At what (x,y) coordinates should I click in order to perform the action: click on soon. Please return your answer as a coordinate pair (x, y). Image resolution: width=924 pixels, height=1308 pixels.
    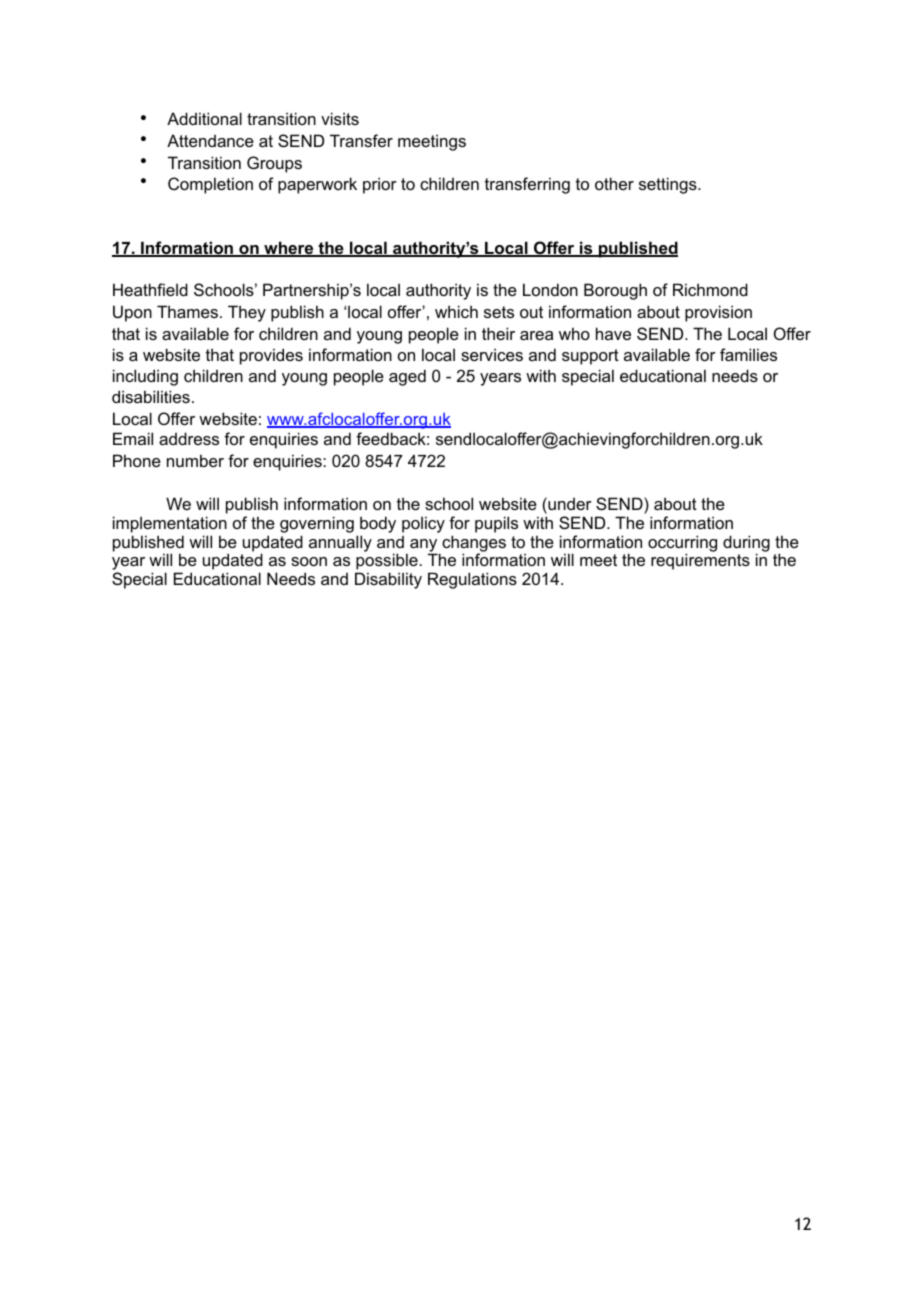
    Looking at the image, I should click on (309, 561).
